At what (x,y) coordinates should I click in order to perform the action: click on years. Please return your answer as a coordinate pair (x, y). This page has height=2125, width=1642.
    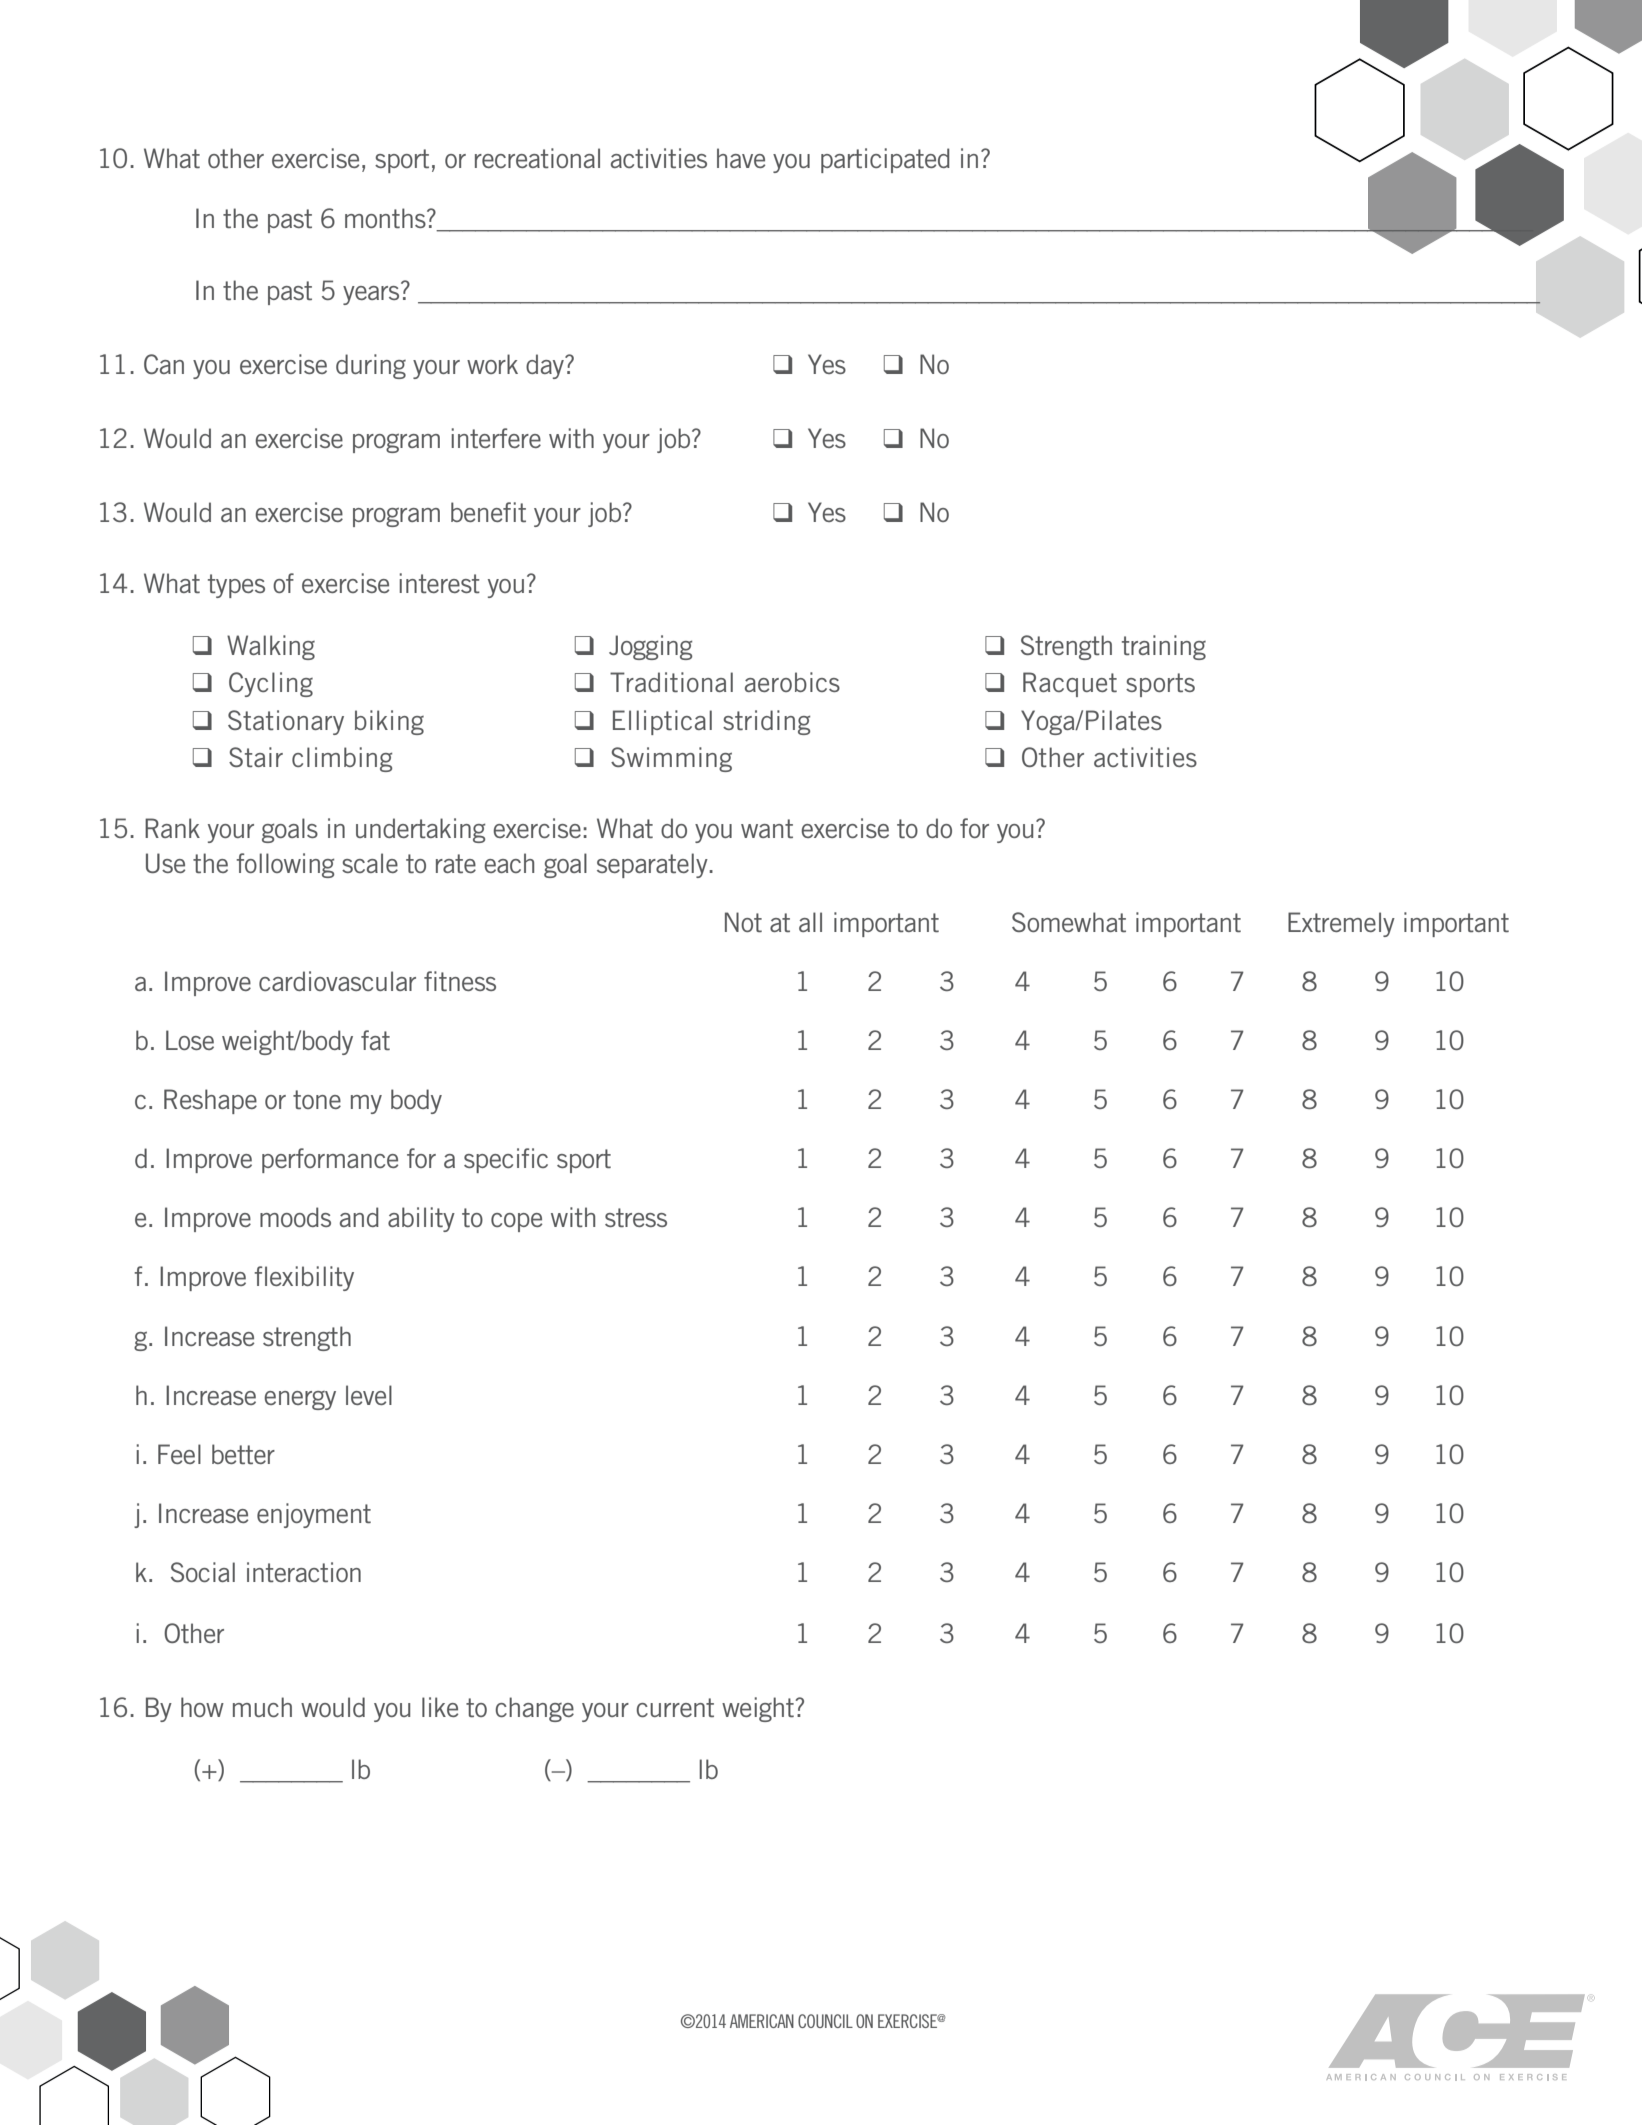
    Looking at the image, I should click on (371, 295).
